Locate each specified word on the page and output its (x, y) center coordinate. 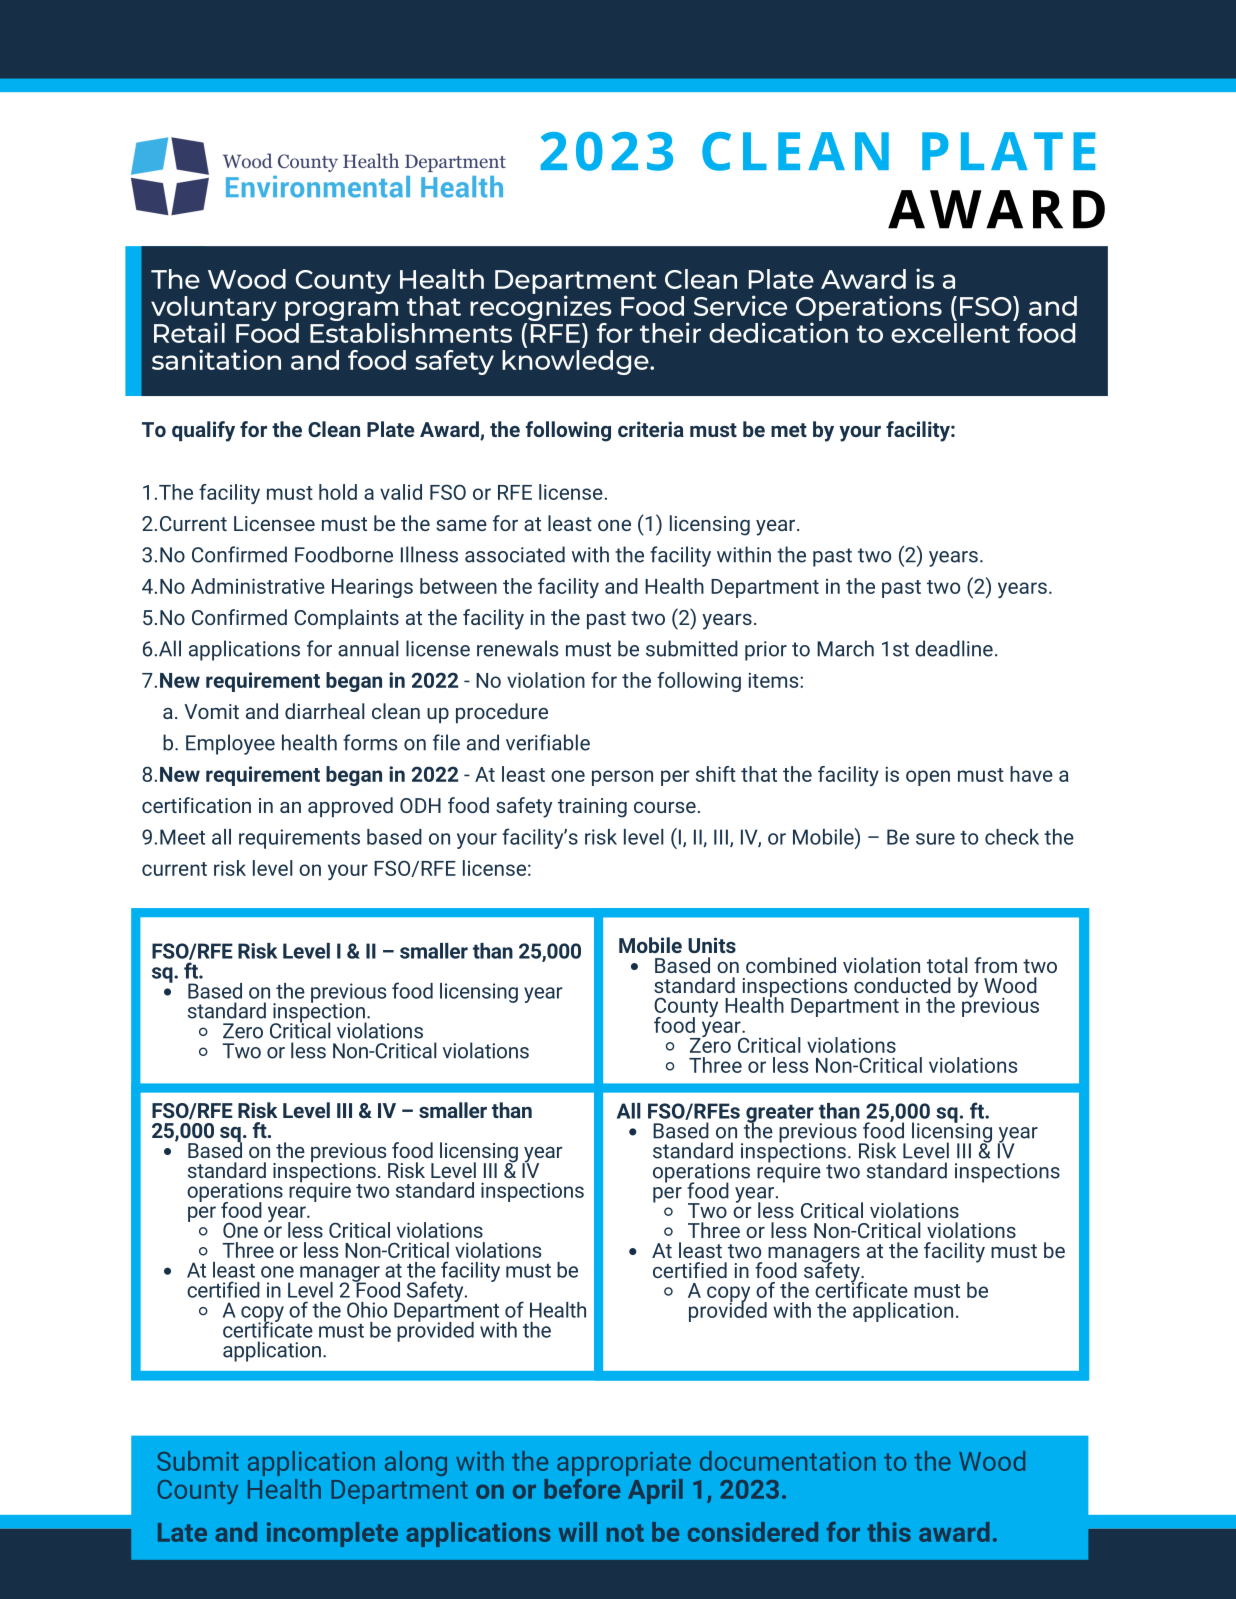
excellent (950, 331)
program (341, 312)
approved (350, 807)
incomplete (332, 1534)
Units (712, 945)
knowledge (576, 361)
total (947, 965)
